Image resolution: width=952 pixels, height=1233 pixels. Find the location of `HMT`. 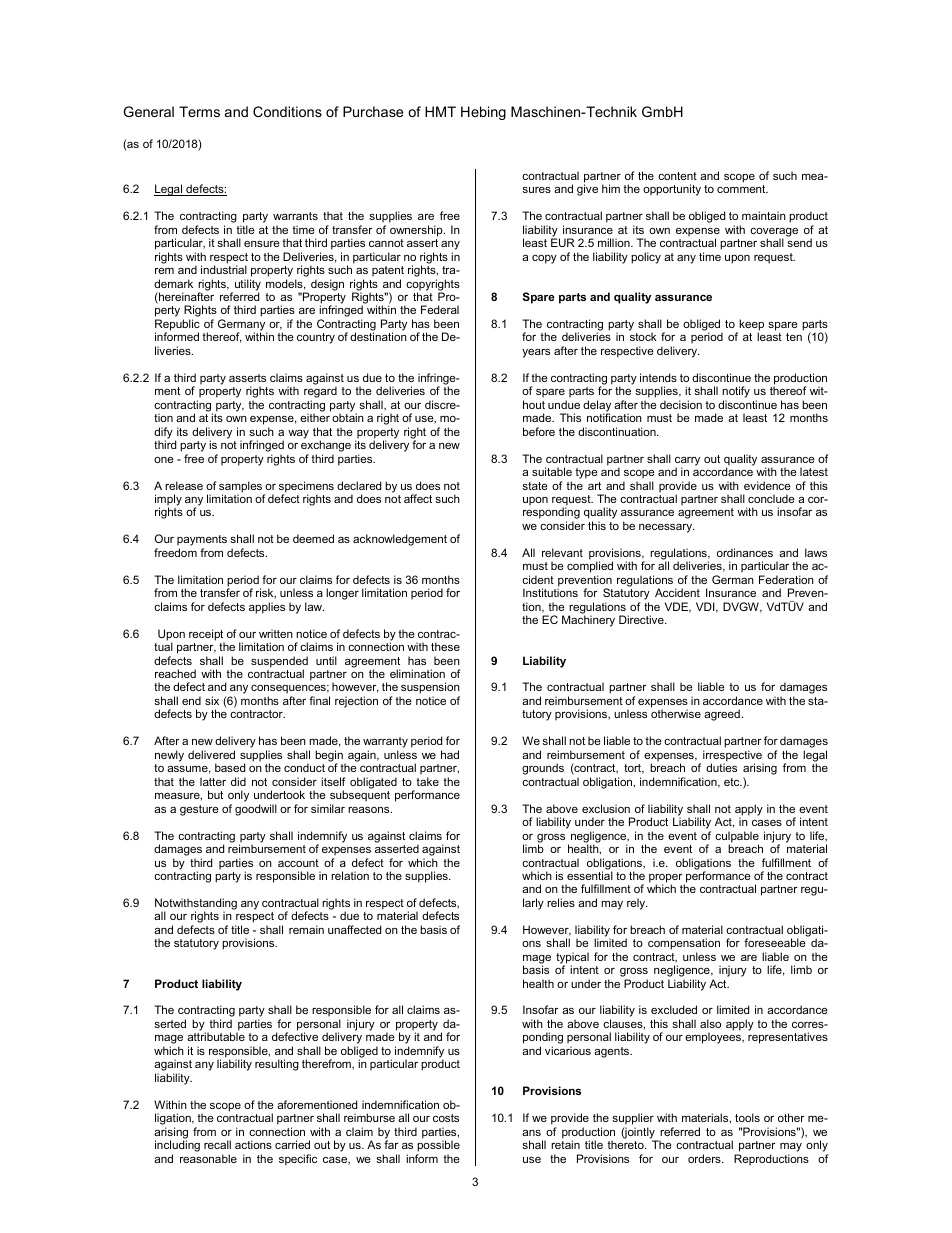

HMT is located at coordinates (440, 111).
